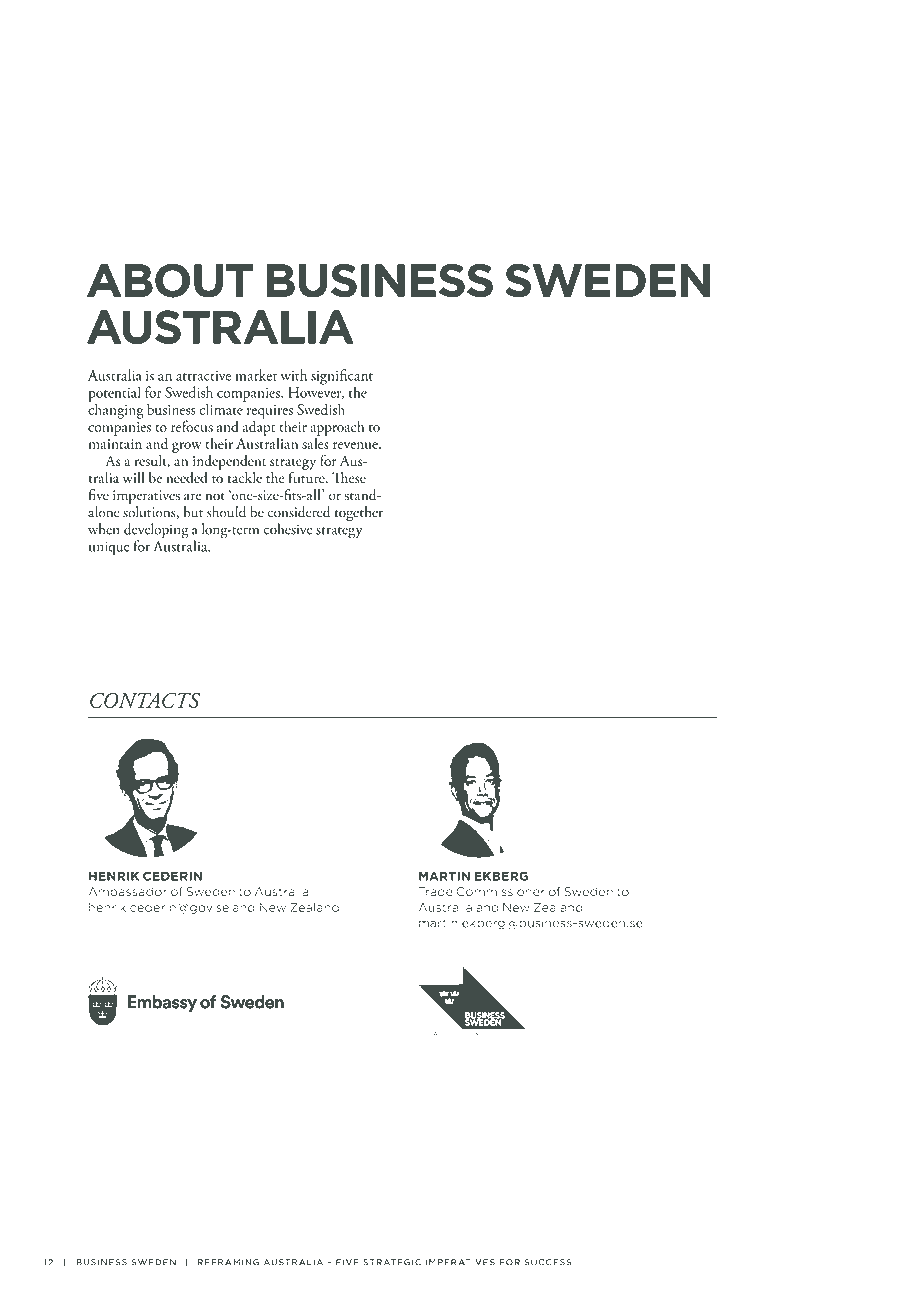  Describe the element at coordinates (145, 700) in the screenshot. I see `CONTACTS` at that location.
